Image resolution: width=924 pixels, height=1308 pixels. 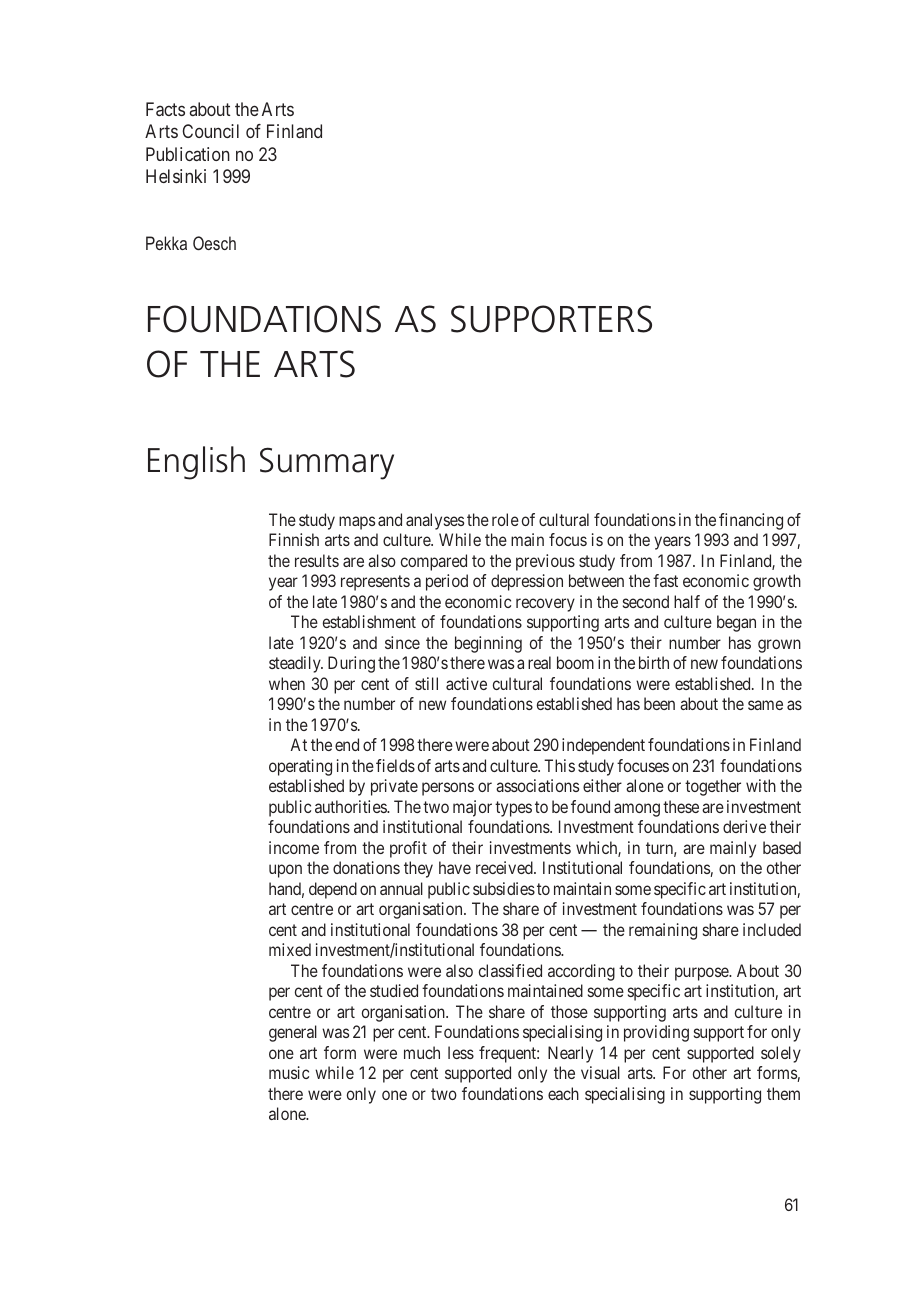 What do you see at coordinates (293, 1033) in the document?
I see `general` at bounding box center [293, 1033].
